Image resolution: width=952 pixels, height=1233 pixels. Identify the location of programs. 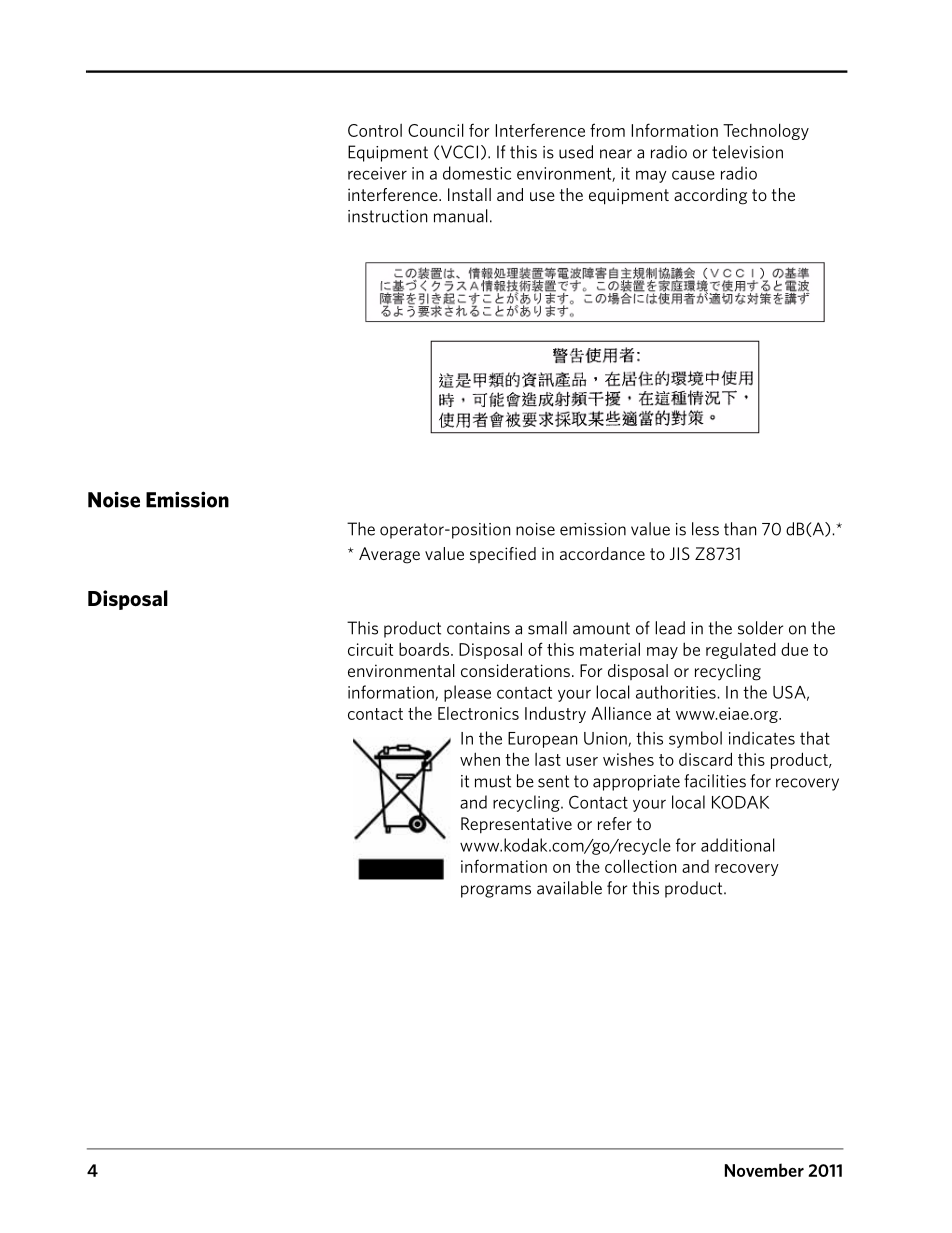
(496, 891).
